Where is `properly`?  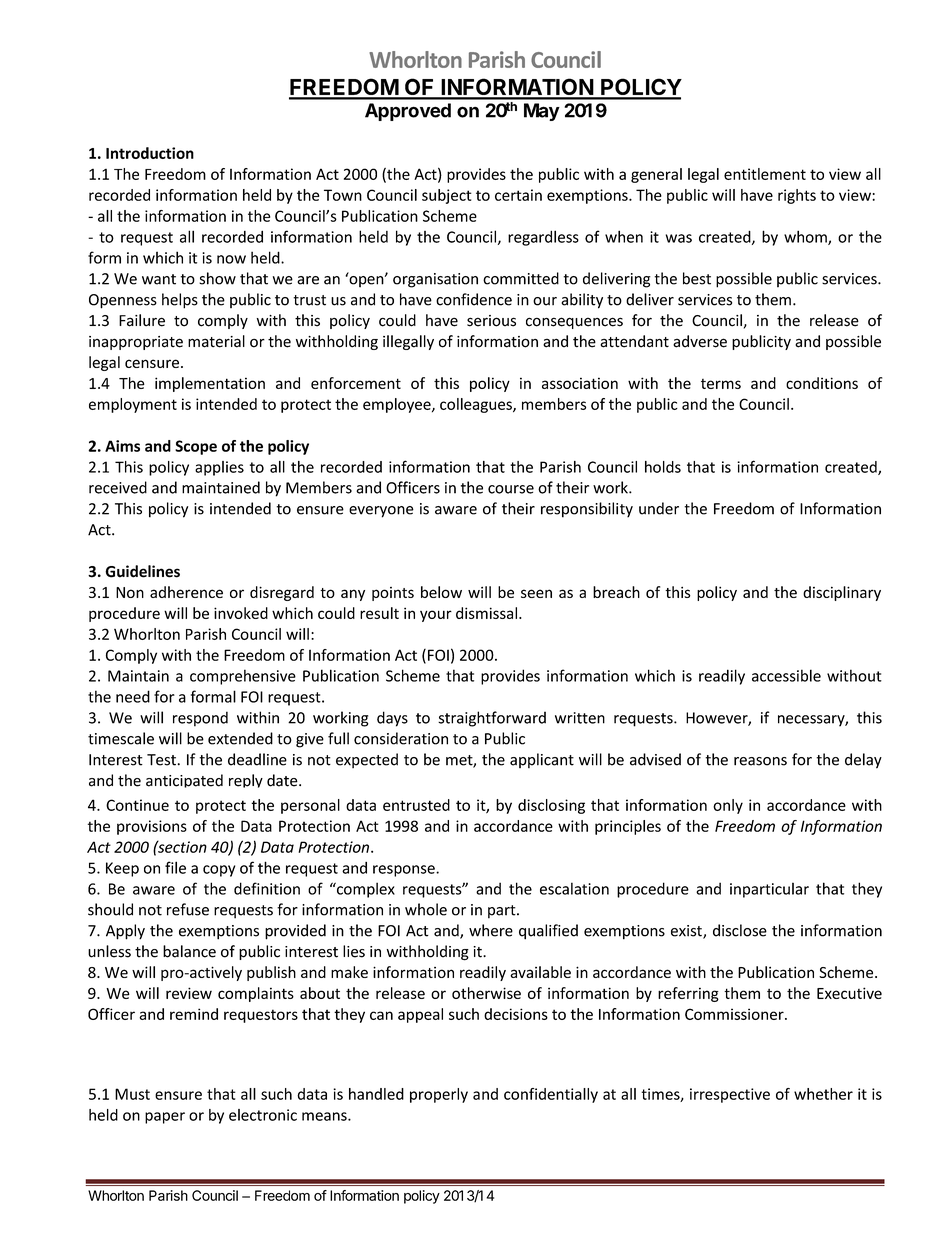 properly is located at coordinates (439, 1095).
